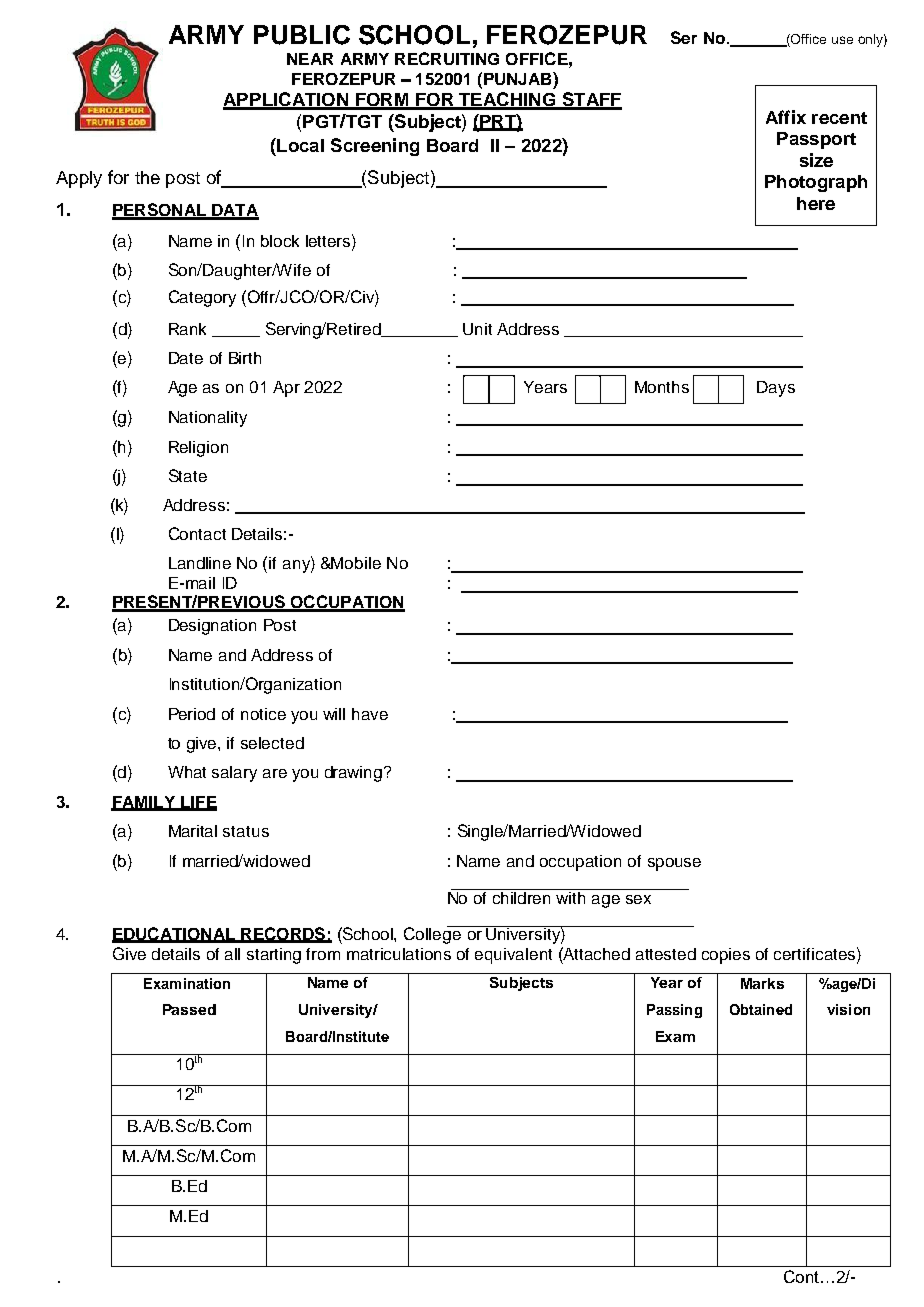 The height and width of the screenshot is (1307, 924). What do you see at coordinates (192, 714) in the screenshot?
I see `Period` at bounding box center [192, 714].
